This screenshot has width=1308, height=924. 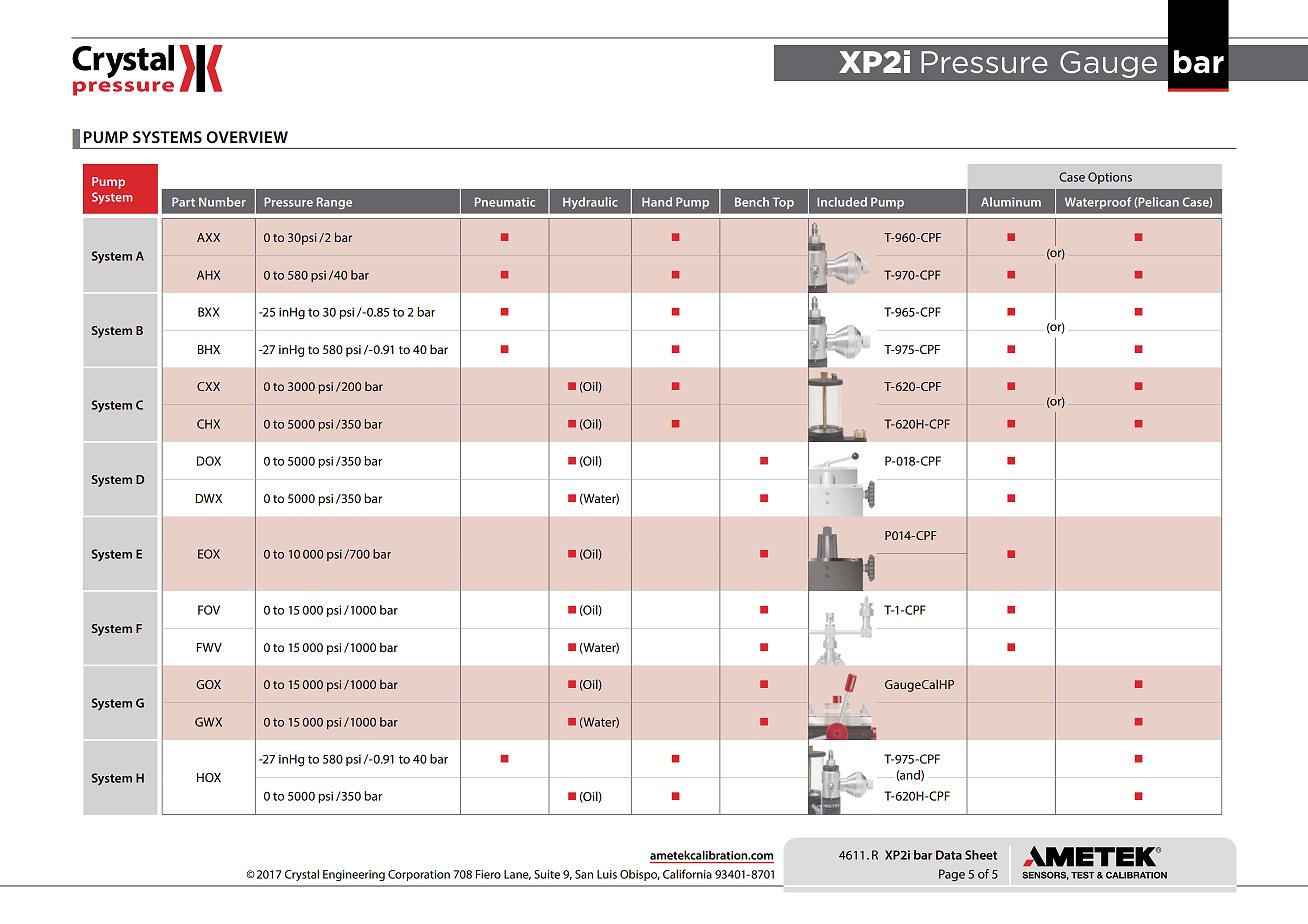 I want to click on Engineering, so click(x=354, y=875).
